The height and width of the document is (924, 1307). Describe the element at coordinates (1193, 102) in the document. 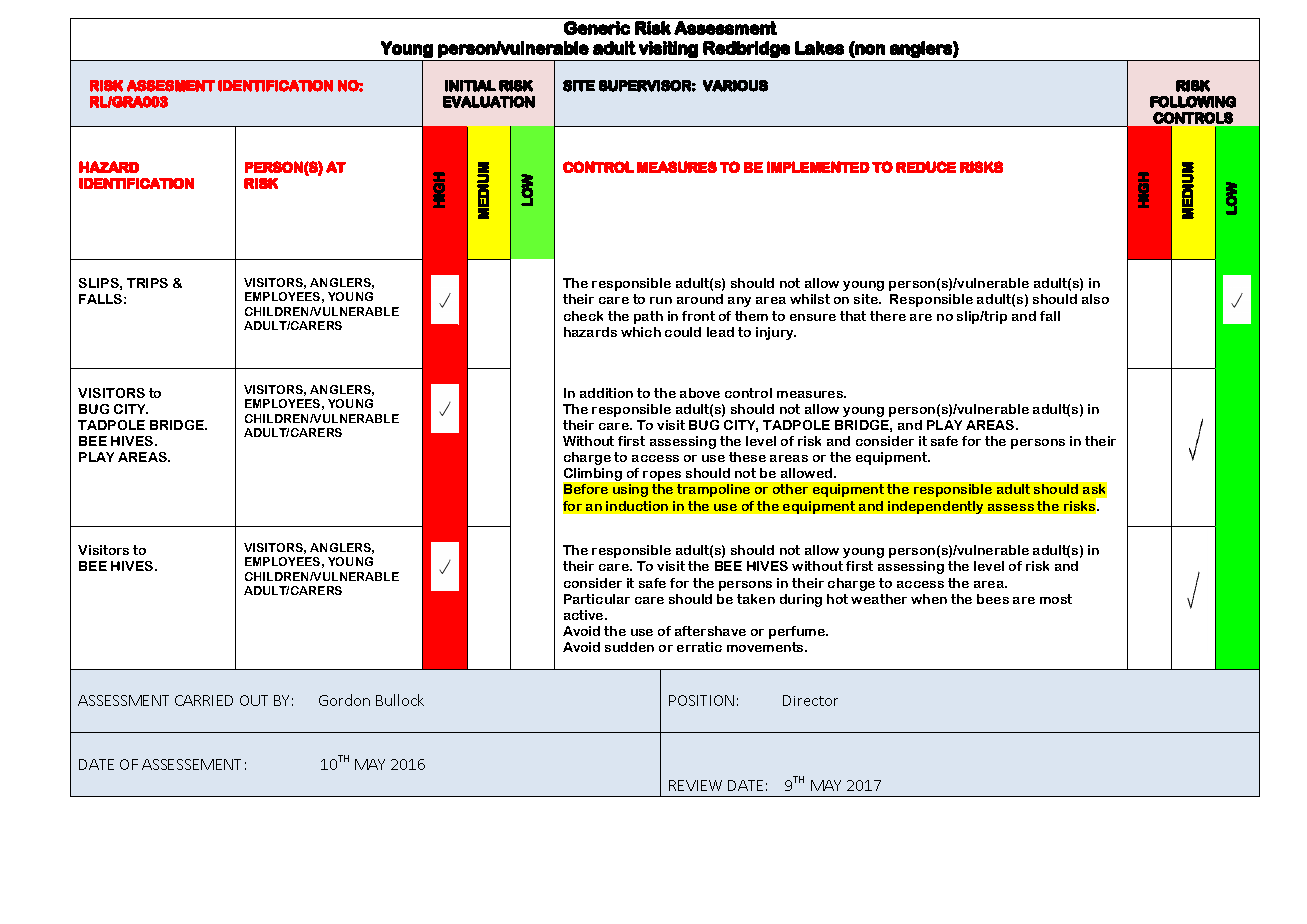

I see `FOLLOWING` at that location.
